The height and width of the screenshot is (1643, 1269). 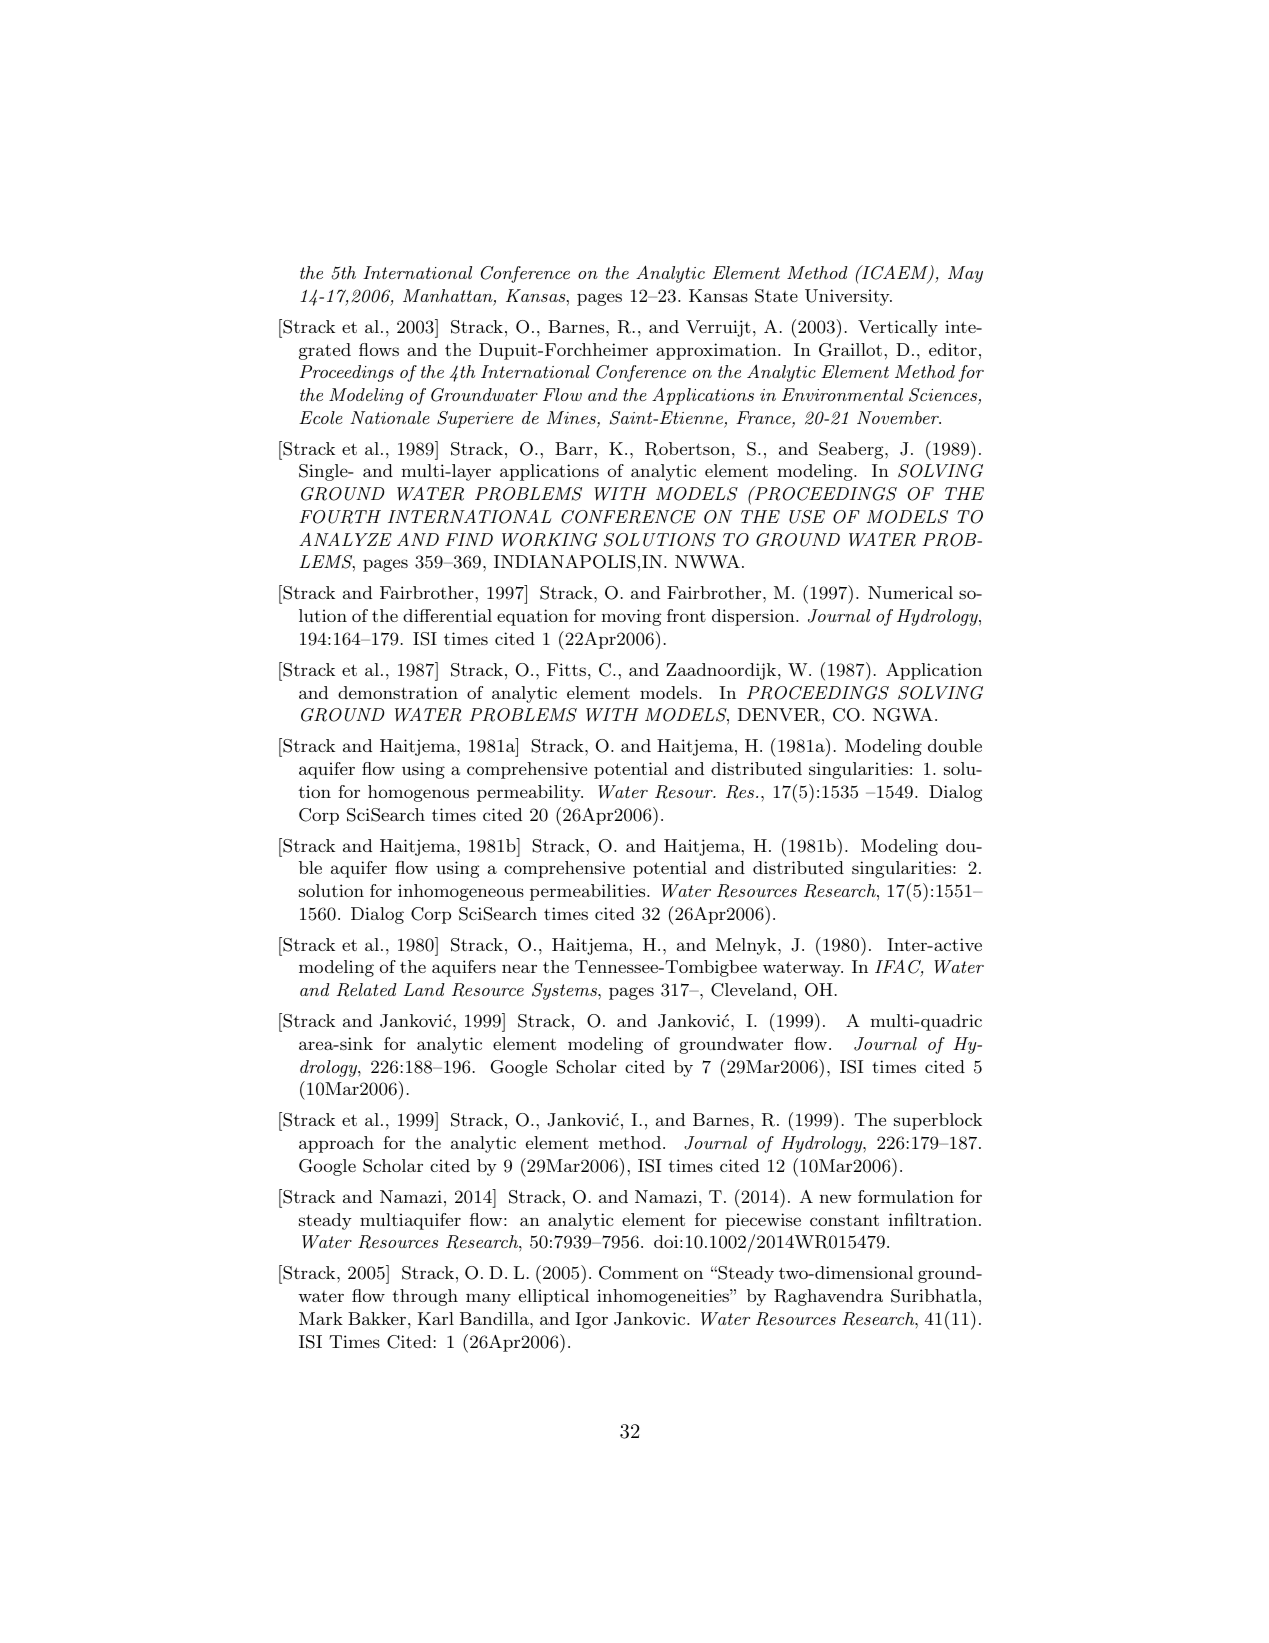 I want to click on through, so click(x=425, y=1297).
